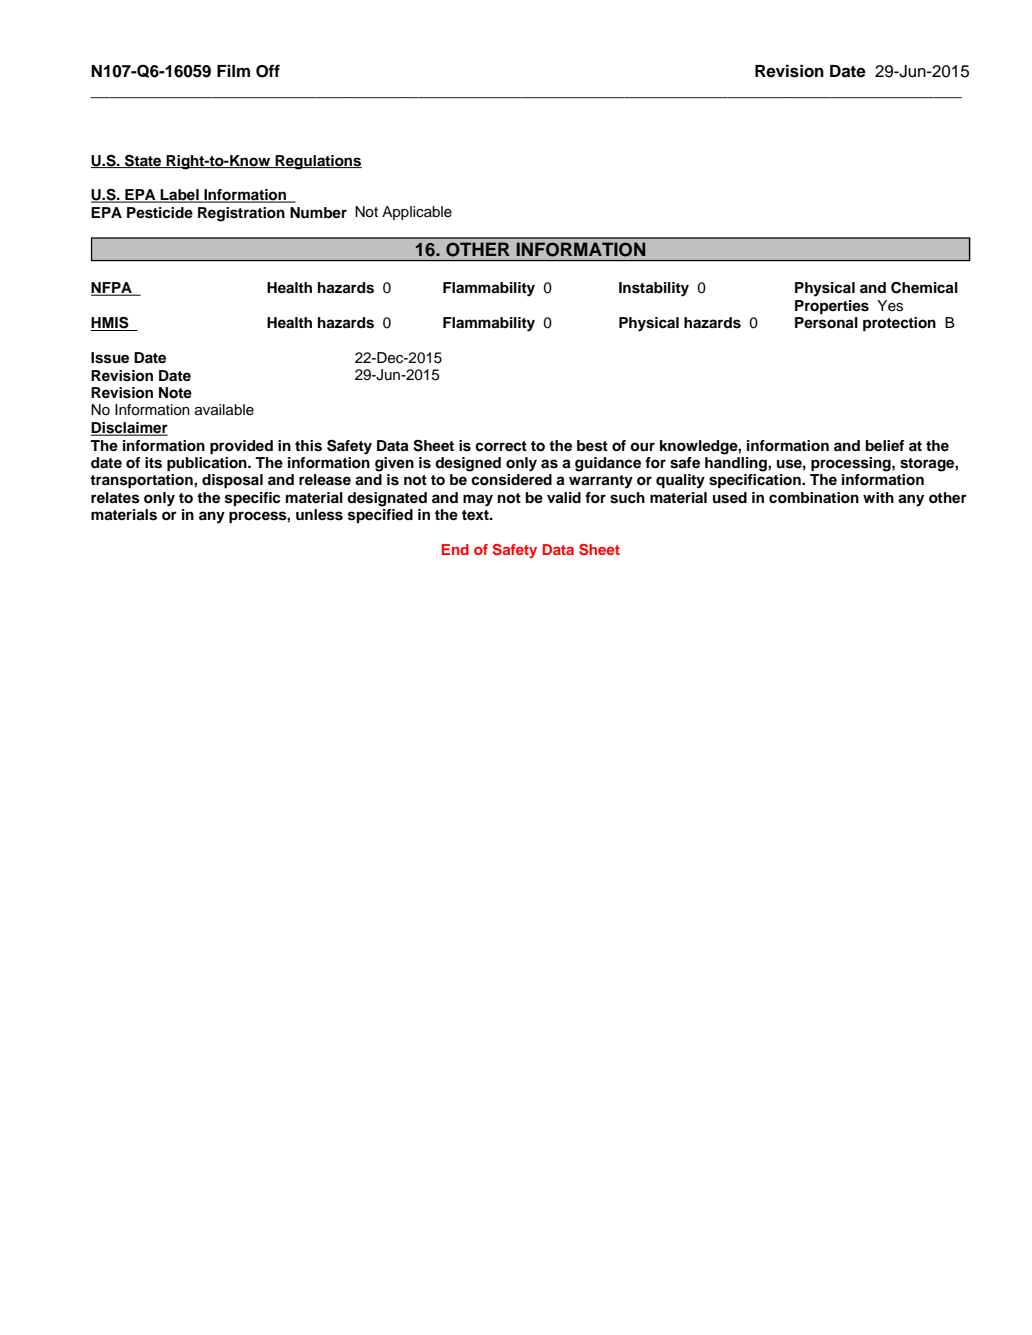 The height and width of the screenshot is (1335, 1032). I want to click on Off, so click(268, 71).
